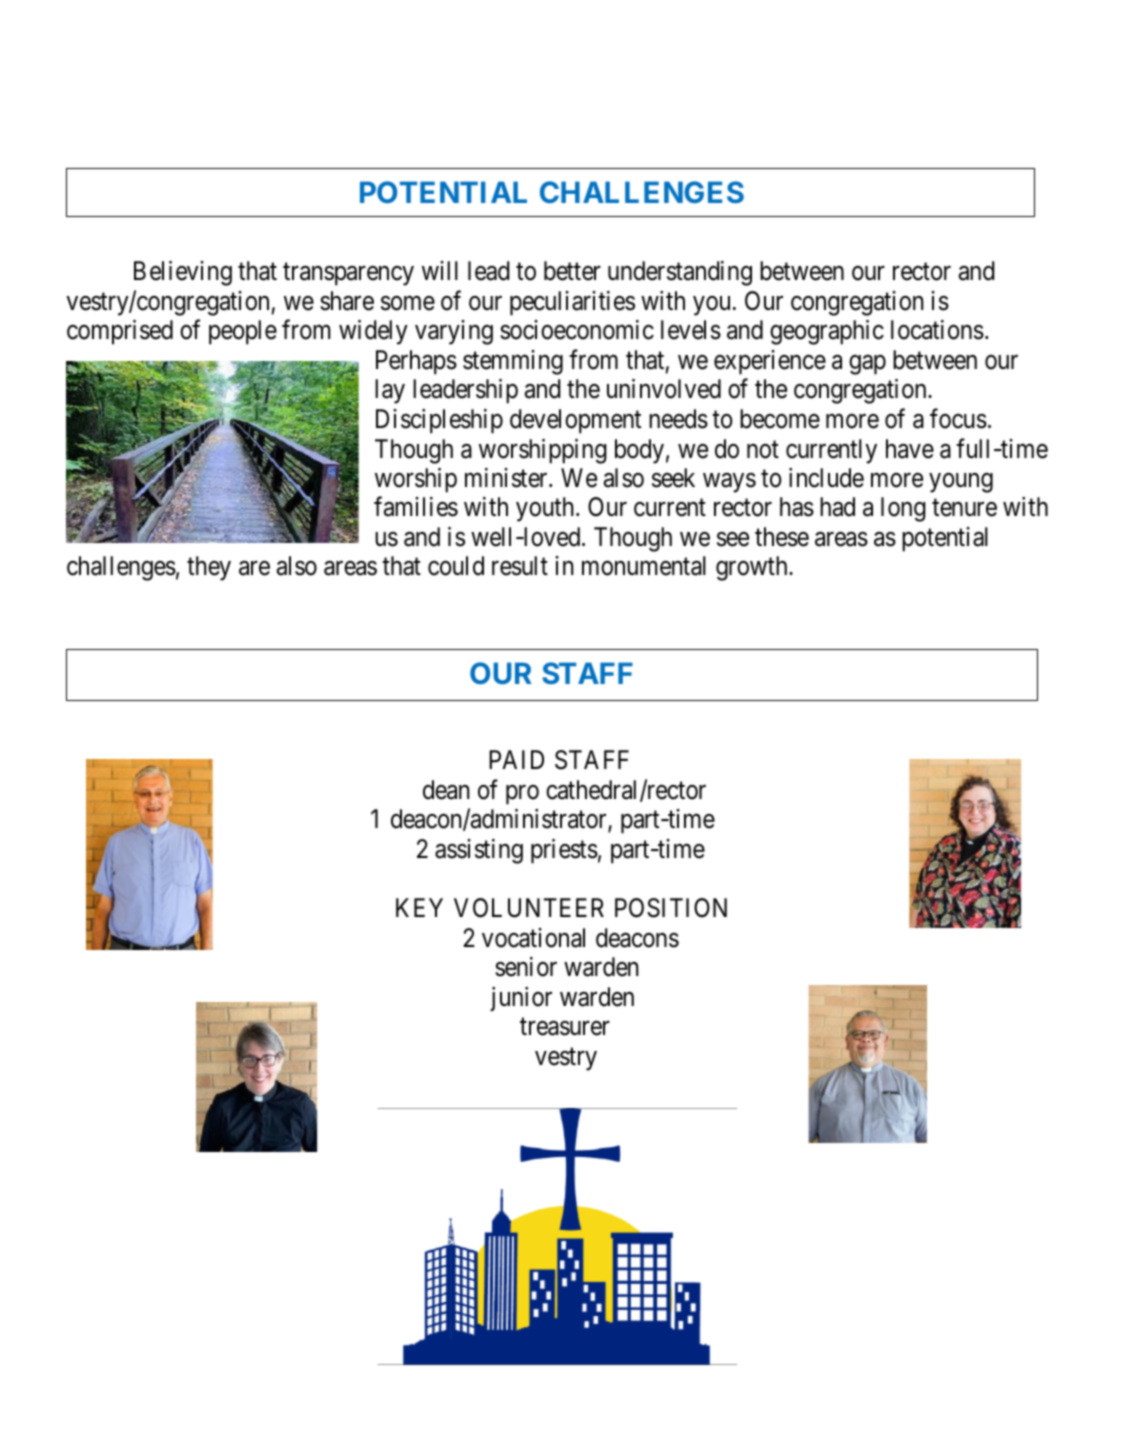 The image size is (1122, 1452). What do you see at coordinates (520, 566) in the document?
I see `result` at bounding box center [520, 566].
